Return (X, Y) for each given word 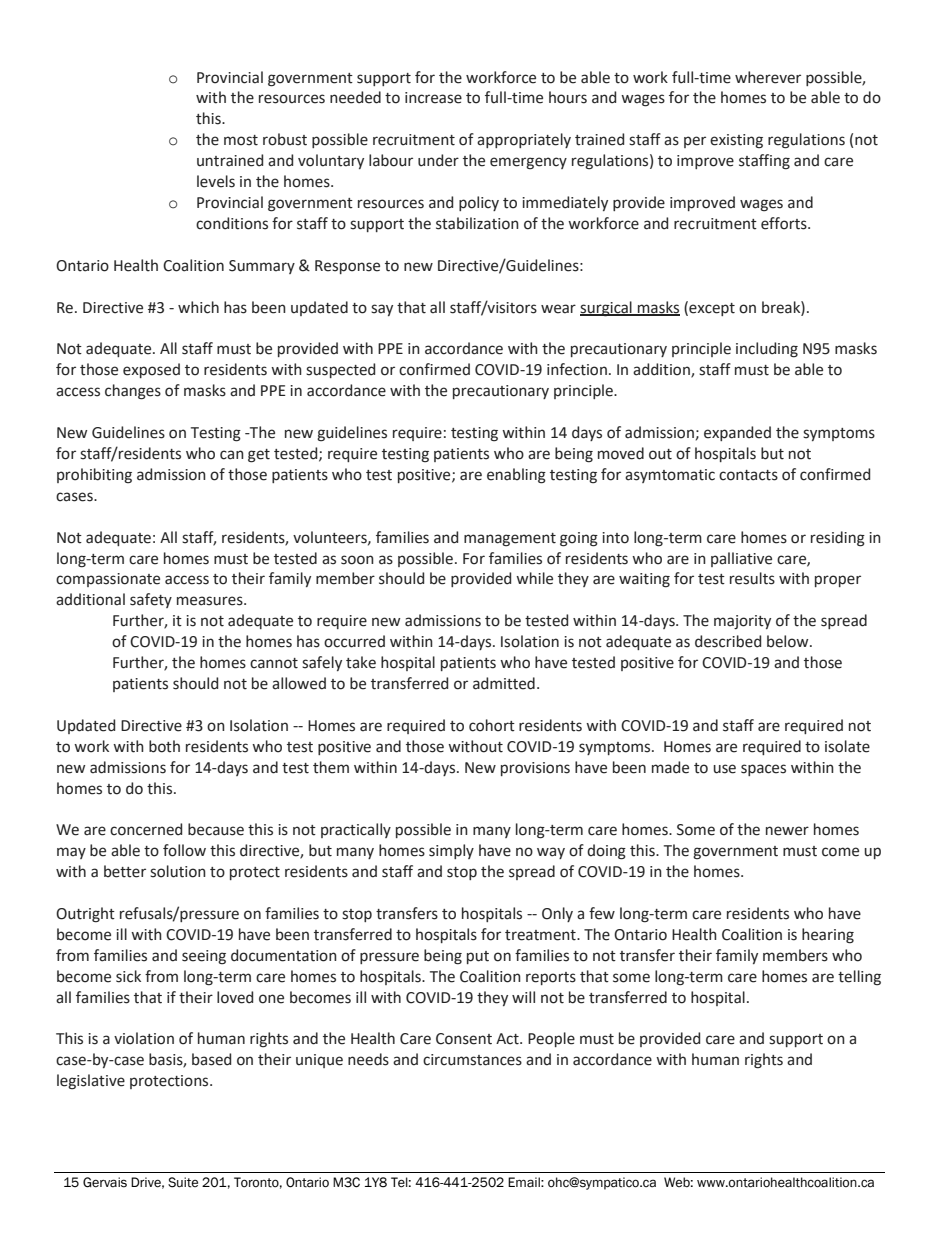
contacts (748, 475)
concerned (146, 829)
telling (859, 978)
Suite (183, 1182)
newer (787, 831)
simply (451, 851)
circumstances (472, 1060)
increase (433, 98)
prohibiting (94, 476)
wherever (768, 77)
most (241, 140)
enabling (516, 476)
